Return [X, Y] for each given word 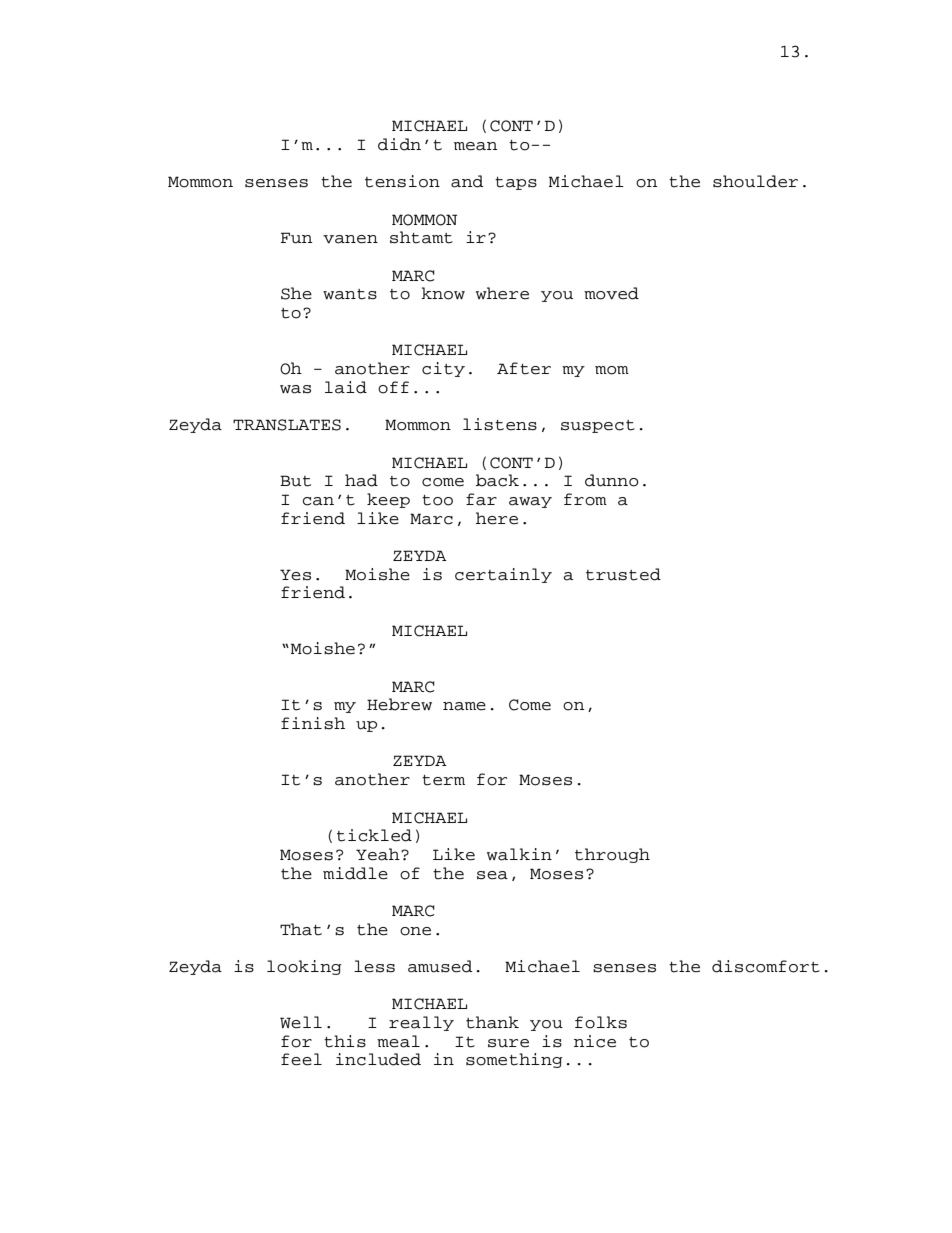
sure [508, 1043]
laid [346, 387]
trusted [623, 574]
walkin [519, 854]
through [612, 855]
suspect [598, 426]
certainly [503, 575]
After [524, 368]
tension [402, 181]
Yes [295, 575]
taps [516, 183]
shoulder [755, 181]
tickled [374, 835]
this [345, 1041]
